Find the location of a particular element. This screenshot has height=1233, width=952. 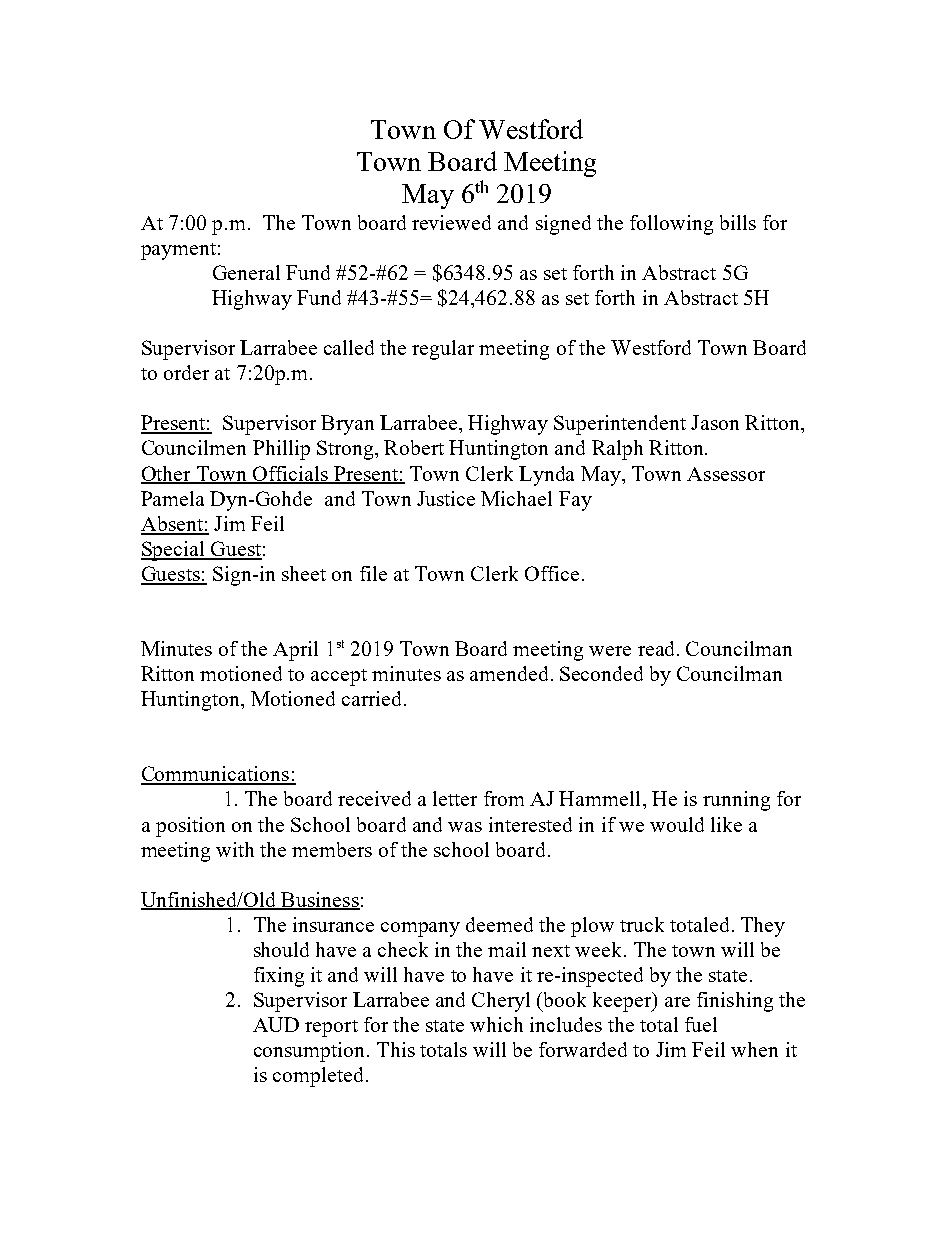

Assessor is located at coordinates (726, 474).
